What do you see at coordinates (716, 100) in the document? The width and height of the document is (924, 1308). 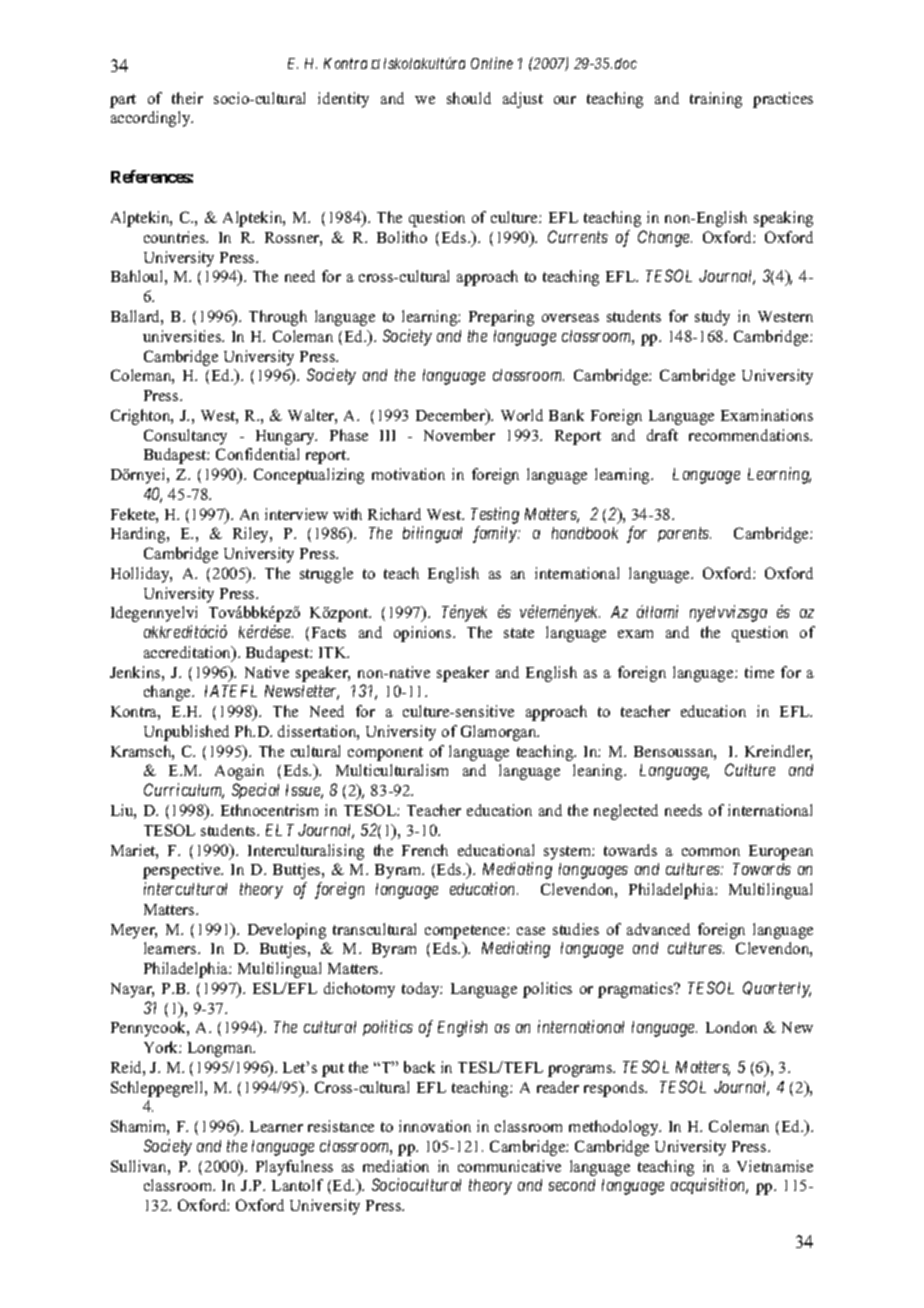 I see `training` at bounding box center [716, 100].
